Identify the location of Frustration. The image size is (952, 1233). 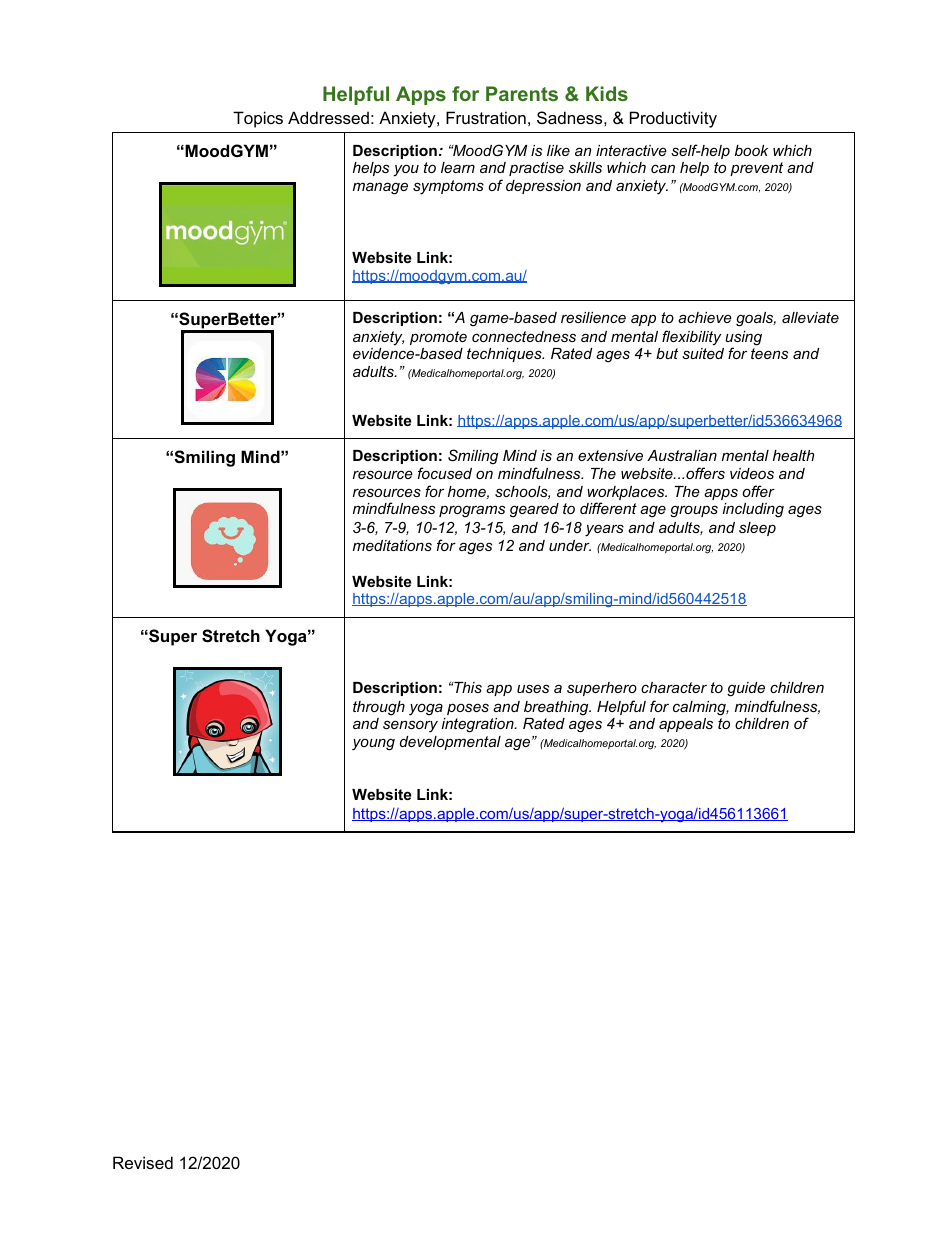
(486, 117).
